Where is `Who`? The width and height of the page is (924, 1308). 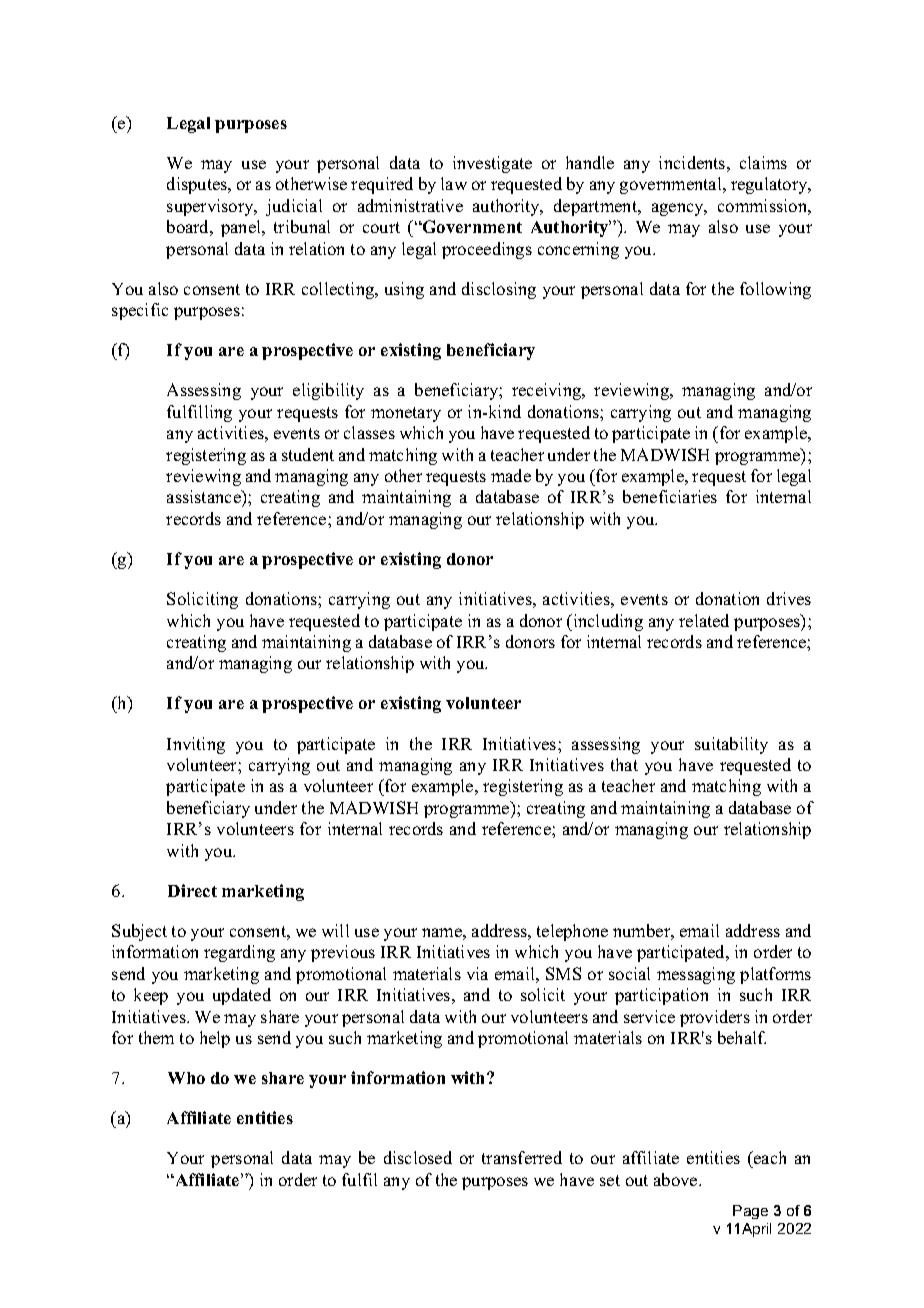 Who is located at coordinates (186, 1078).
